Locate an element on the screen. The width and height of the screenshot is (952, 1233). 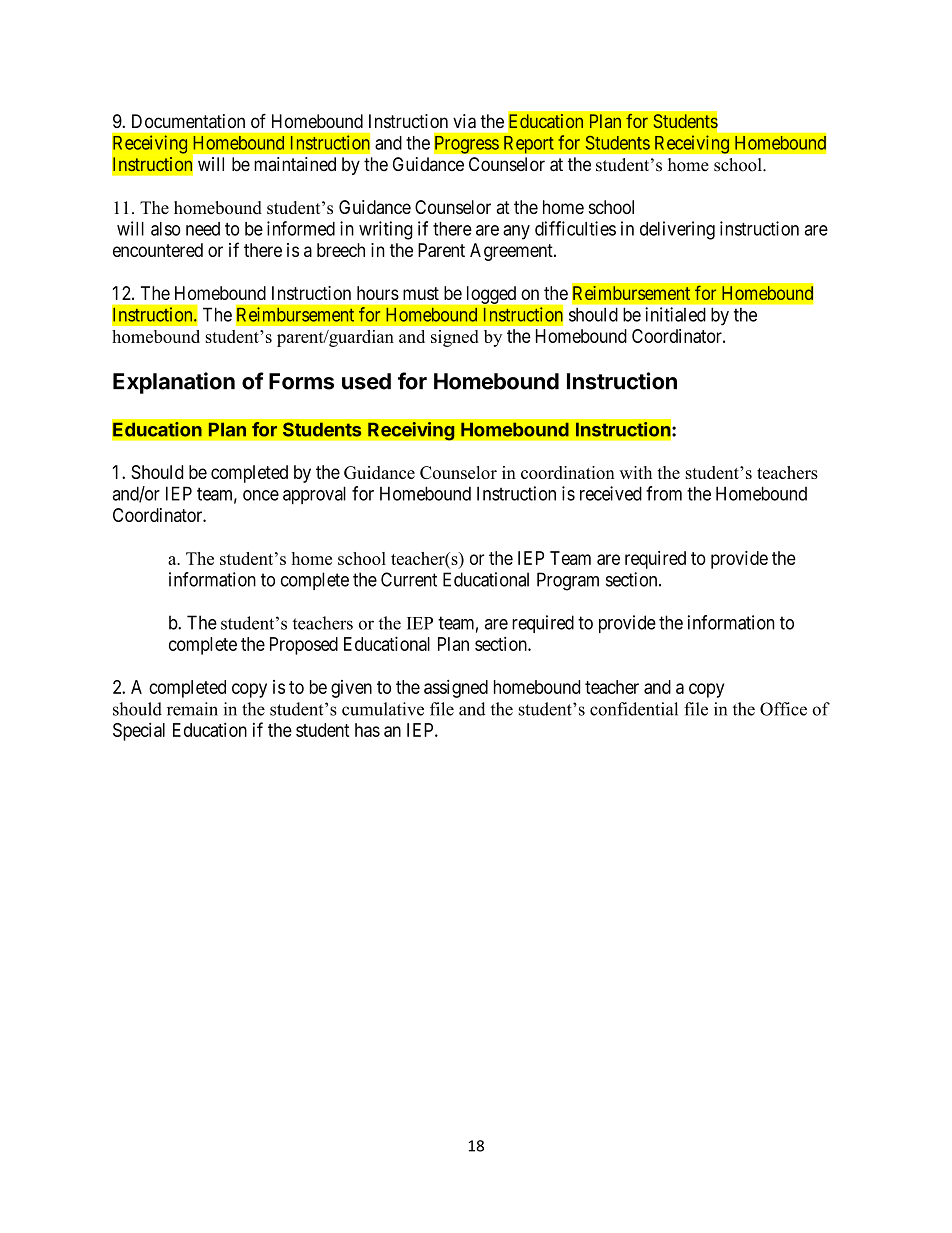
with is located at coordinates (635, 472).
